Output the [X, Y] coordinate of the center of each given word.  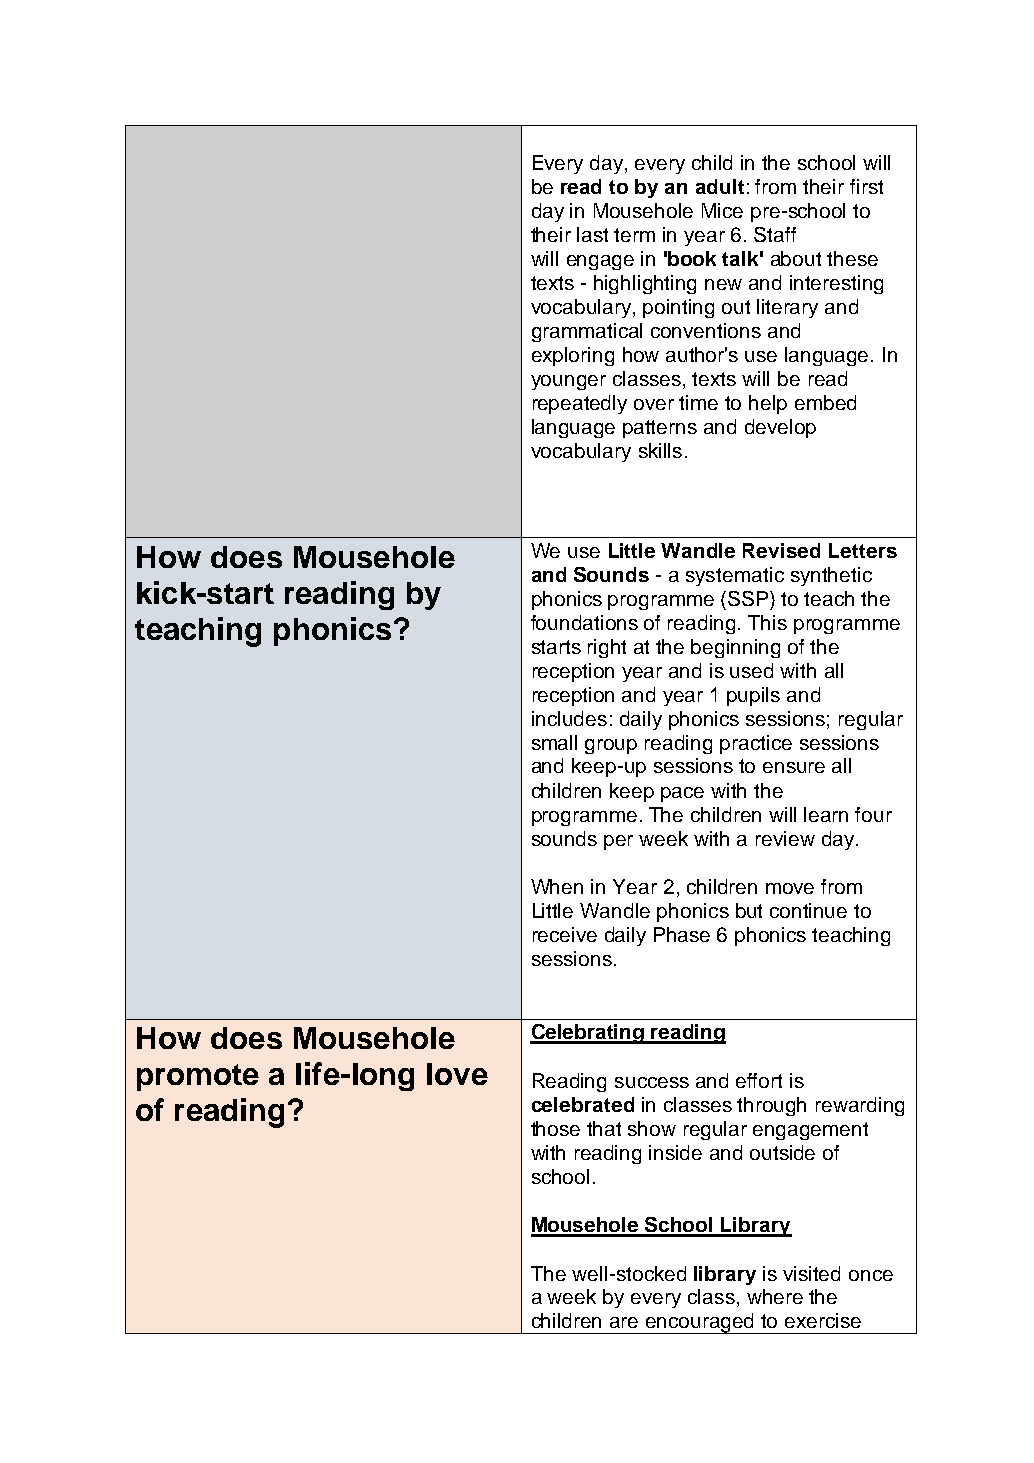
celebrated [583, 1104]
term [634, 235]
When [557, 886]
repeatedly [580, 404]
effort [759, 1080]
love [457, 1074]
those [555, 1128]
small [554, 742]
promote [198, 1077]
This [767, 622]
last [592, 234]
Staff [775, 234]
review [785, 838]
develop [780, 428]
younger [568, 382]
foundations [584, 622]
